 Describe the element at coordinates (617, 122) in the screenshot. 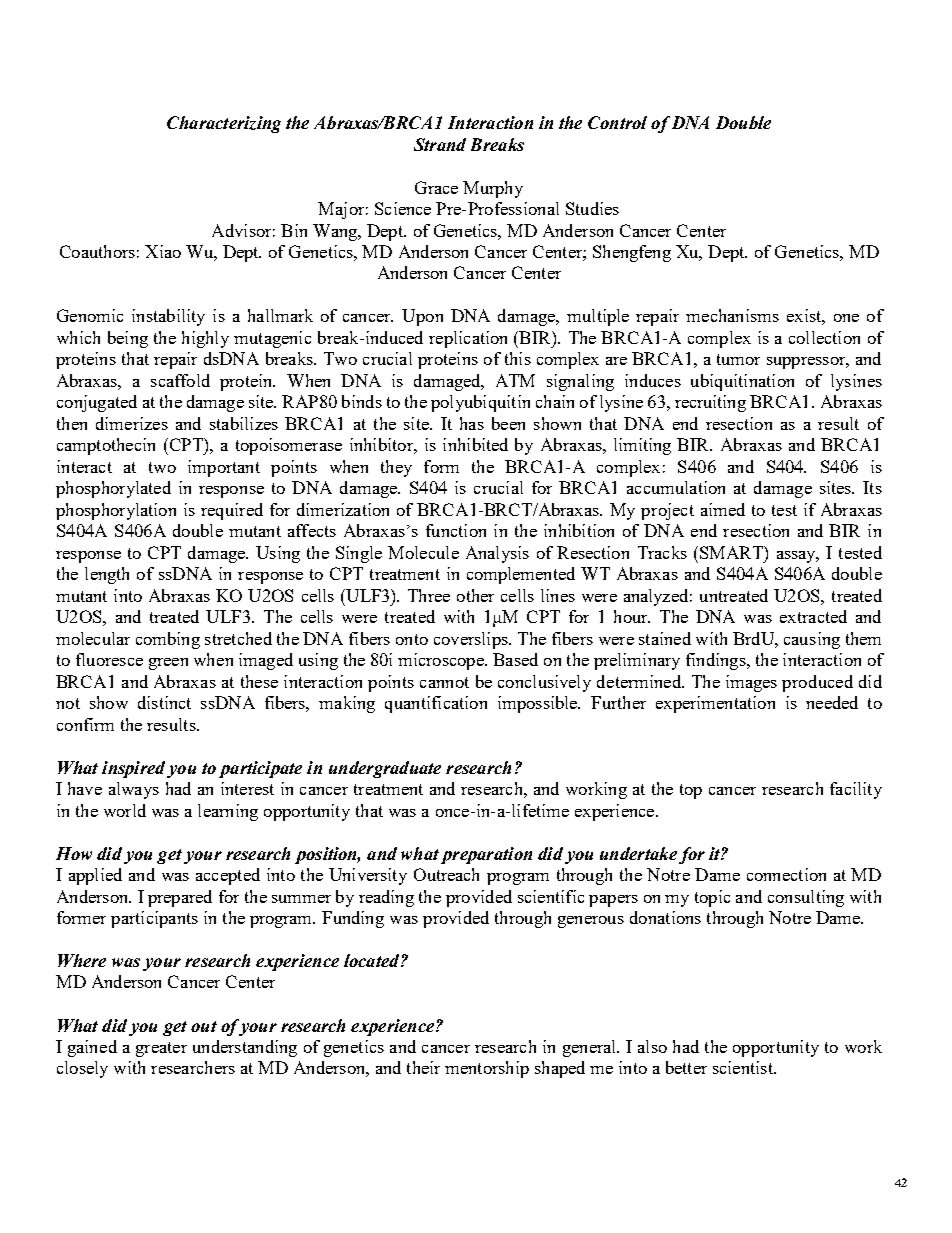

I see `Control` at that location.
